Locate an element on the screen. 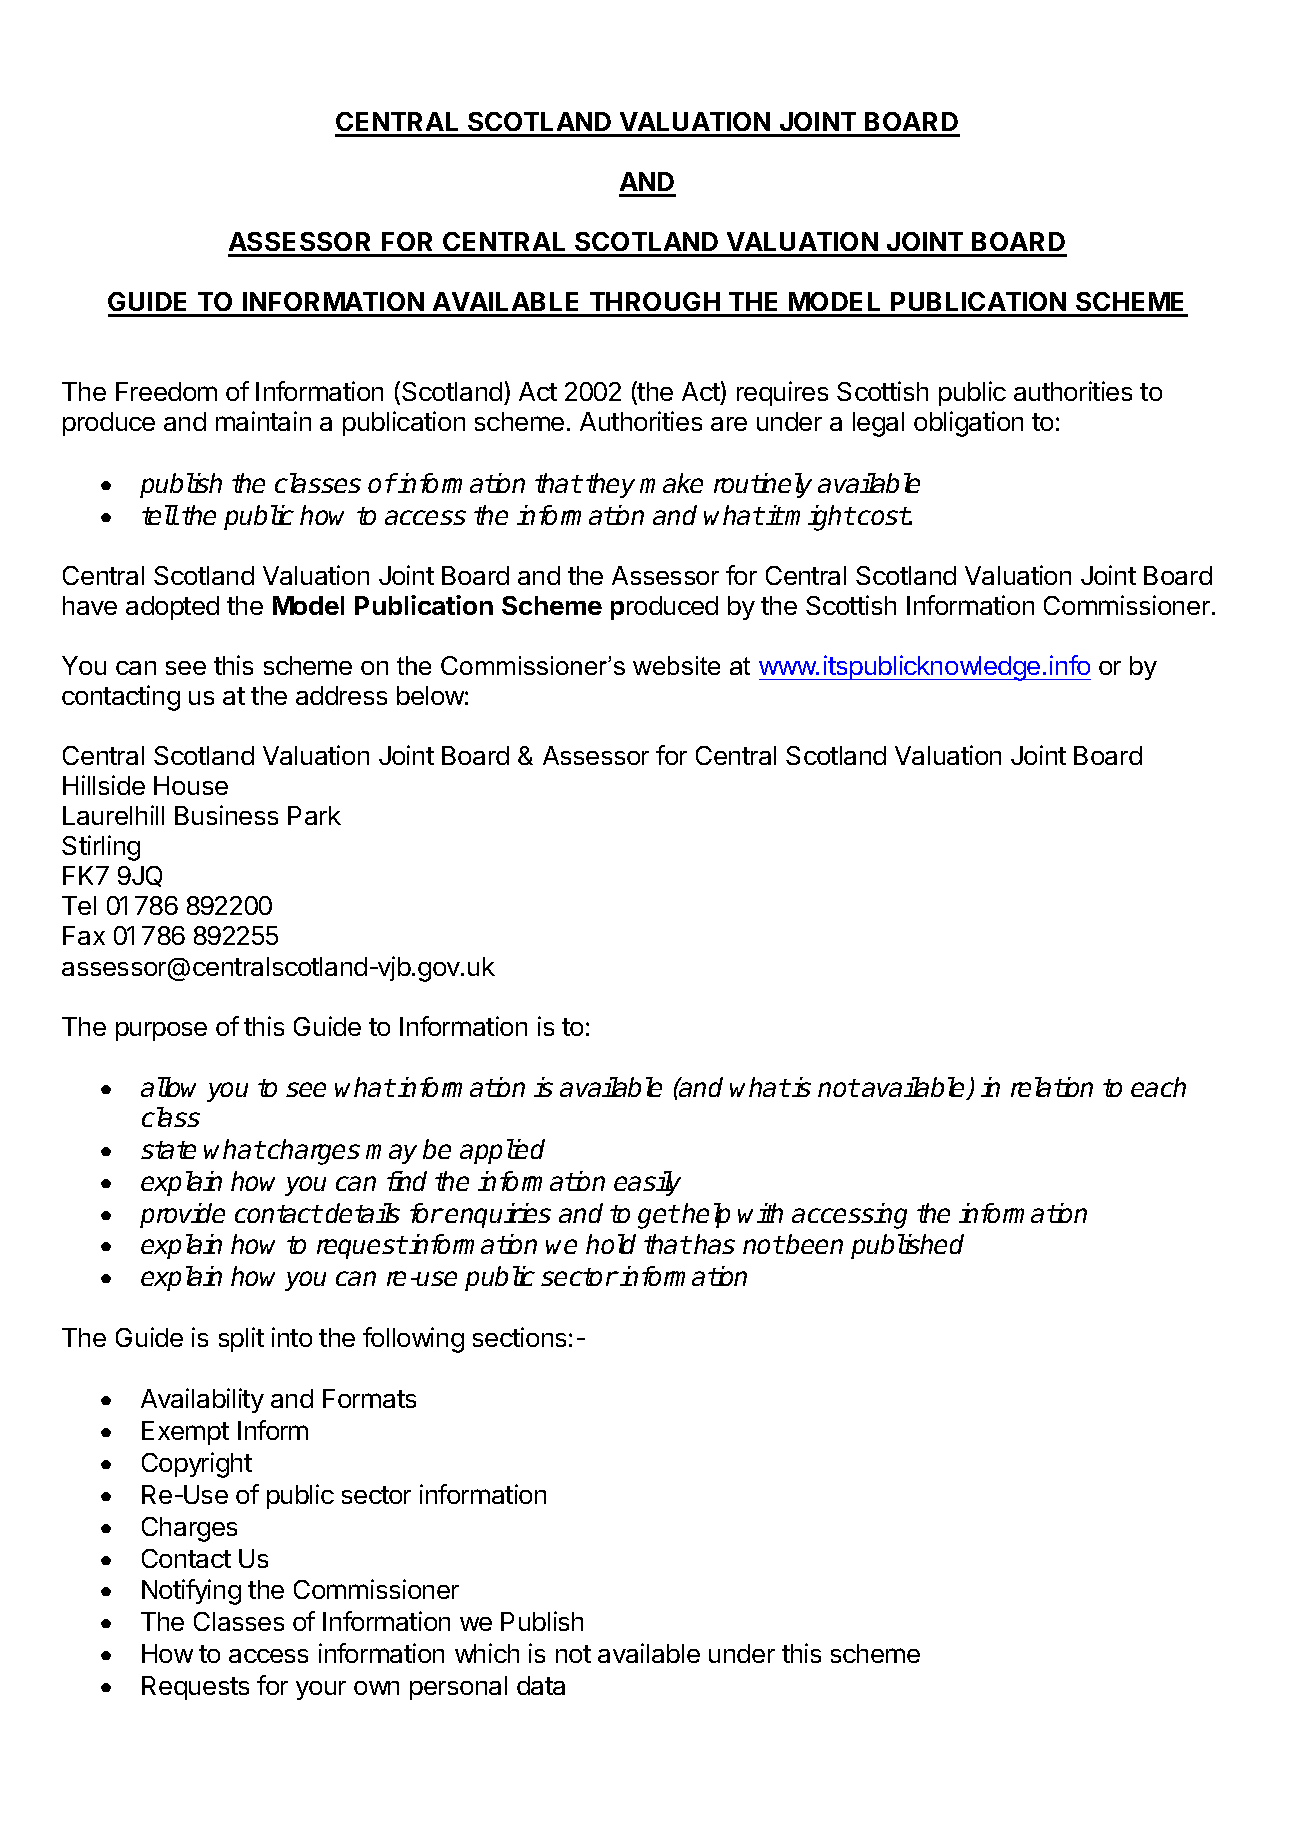  website is located at coordinates (676, 665).
